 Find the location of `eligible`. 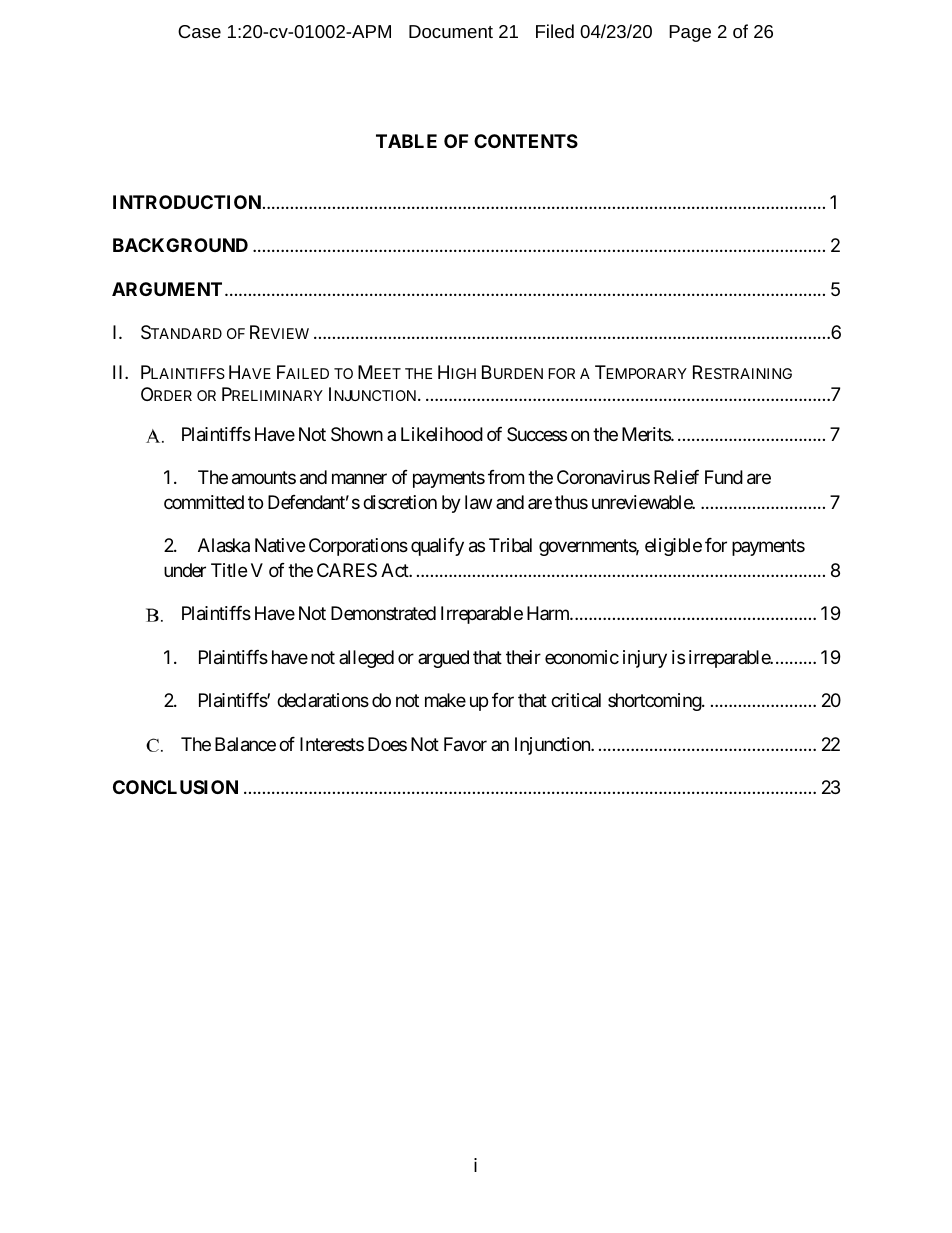

eligible is located at coordinates (673, 547).
